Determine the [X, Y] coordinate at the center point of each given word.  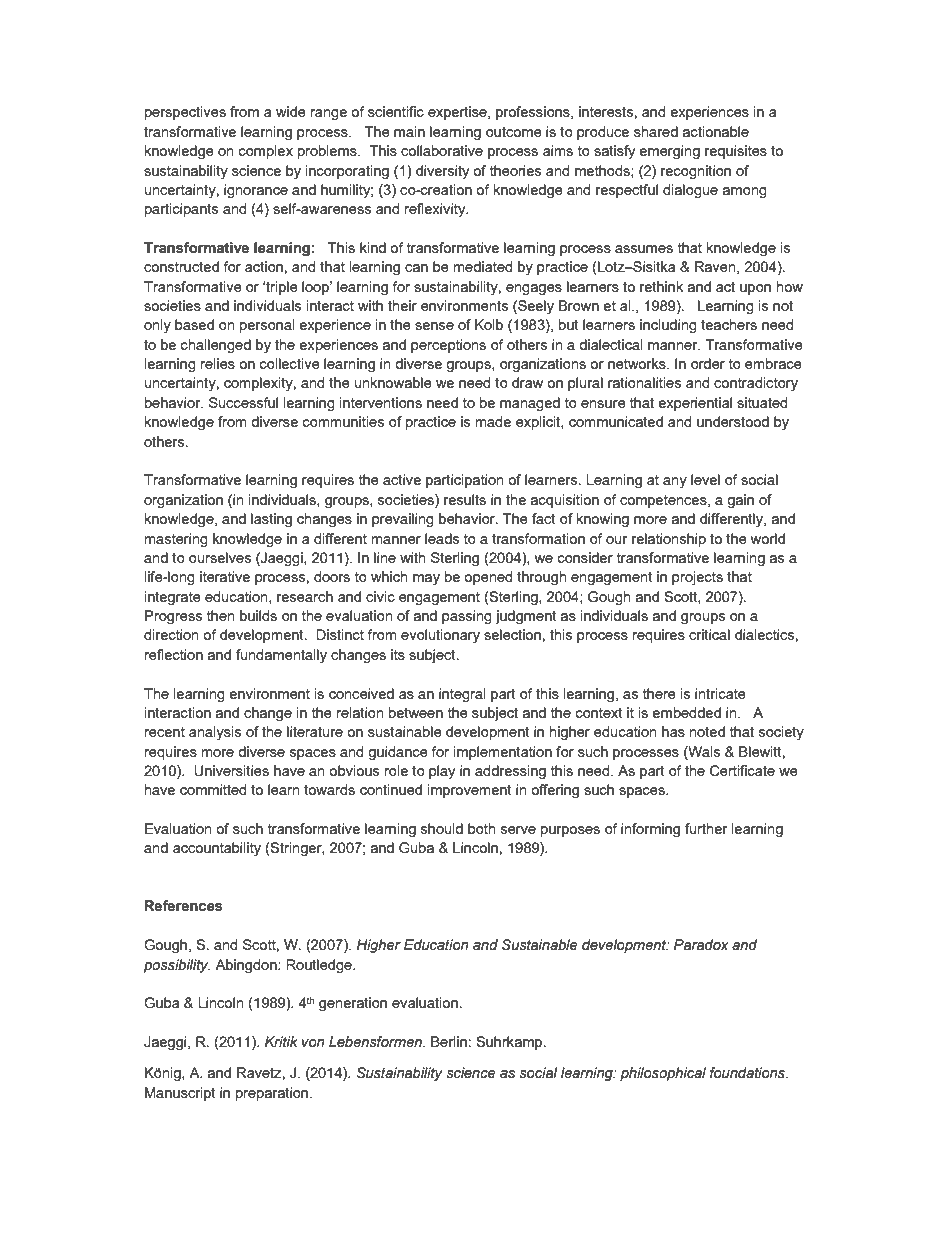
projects [697, 578]
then [221, 615]
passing [467, 617]
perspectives [185, 113]
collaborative [442, 150]
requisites [736, 152]
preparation [273, 1094]
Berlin [449, 1041]
